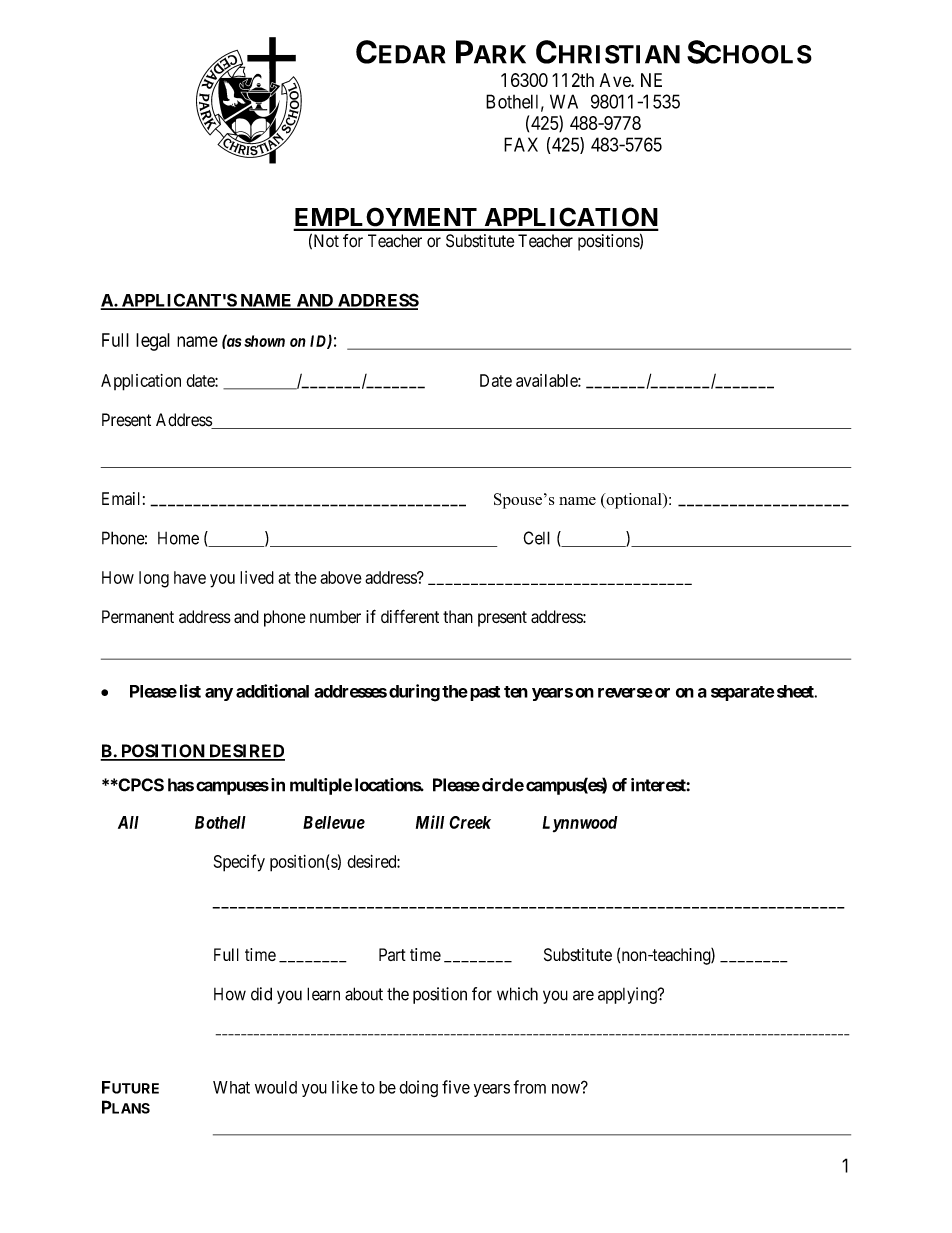  I want to click on Cell, so click(537, 538).
